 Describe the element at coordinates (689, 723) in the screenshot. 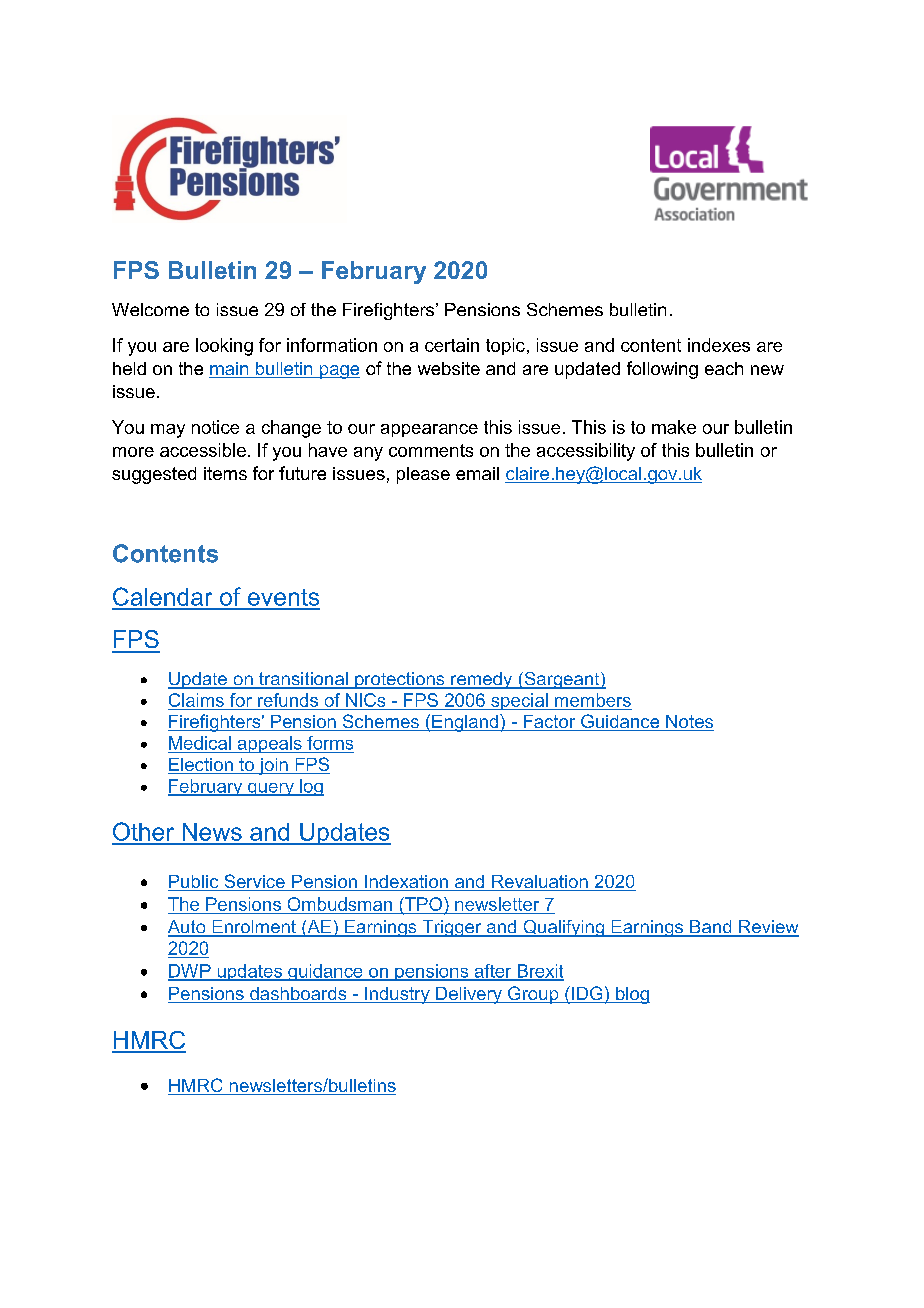

I see `Notes` at that location.
